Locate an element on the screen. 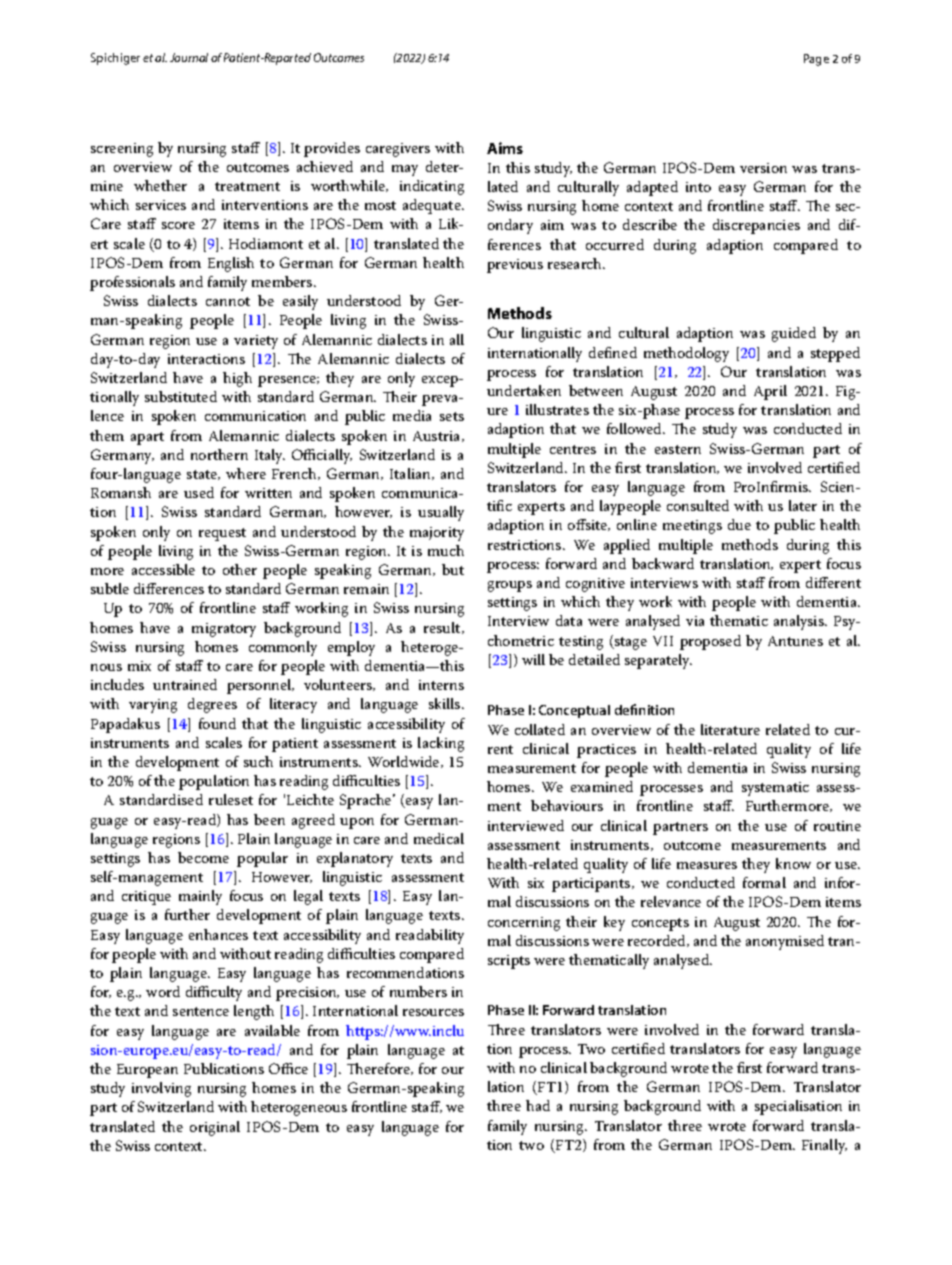 Image resolution: width=952 pixels, height=1265 pixels. Page is located at coordinates (816, 60).
